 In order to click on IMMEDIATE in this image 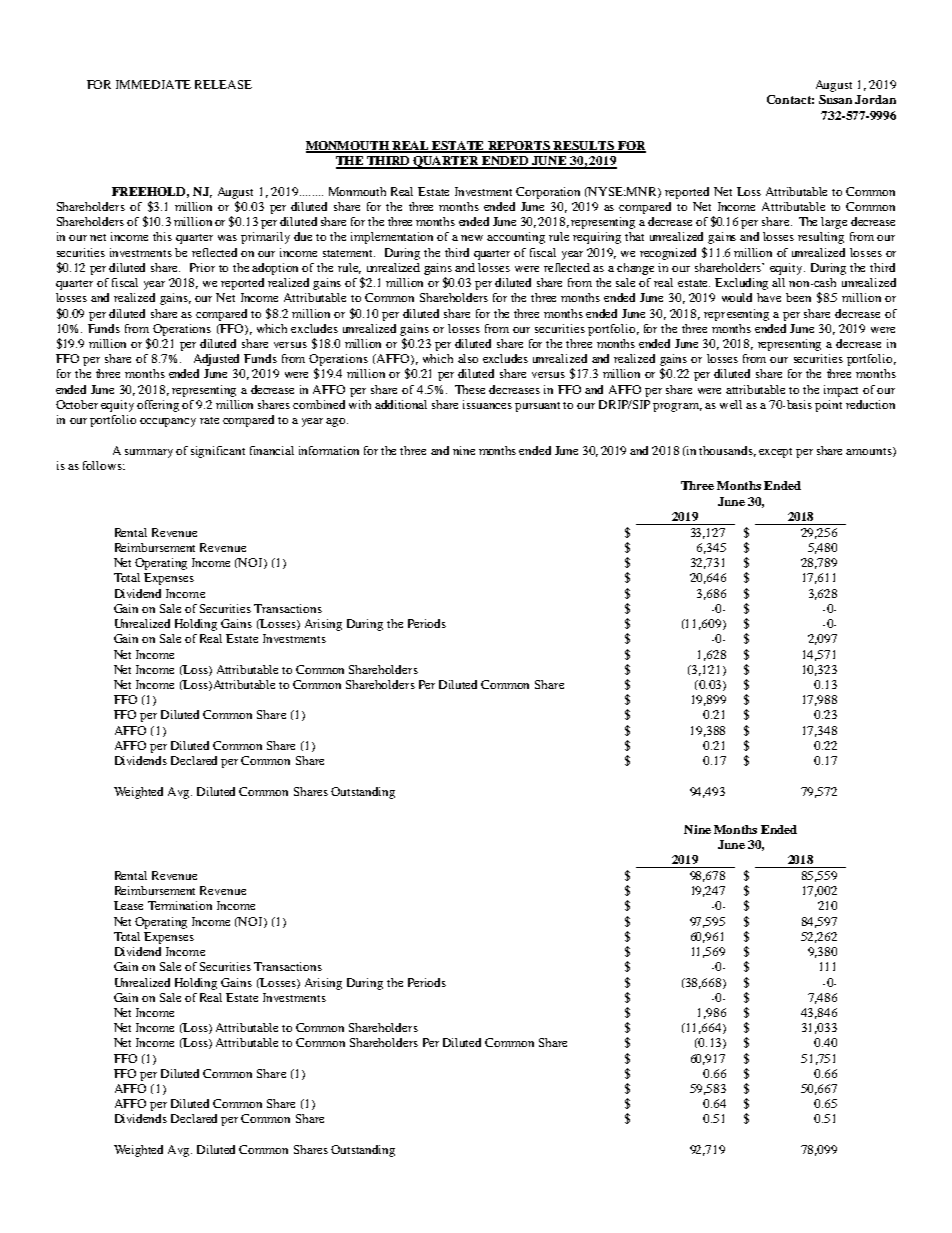, I will do `click(153, 84)`.
